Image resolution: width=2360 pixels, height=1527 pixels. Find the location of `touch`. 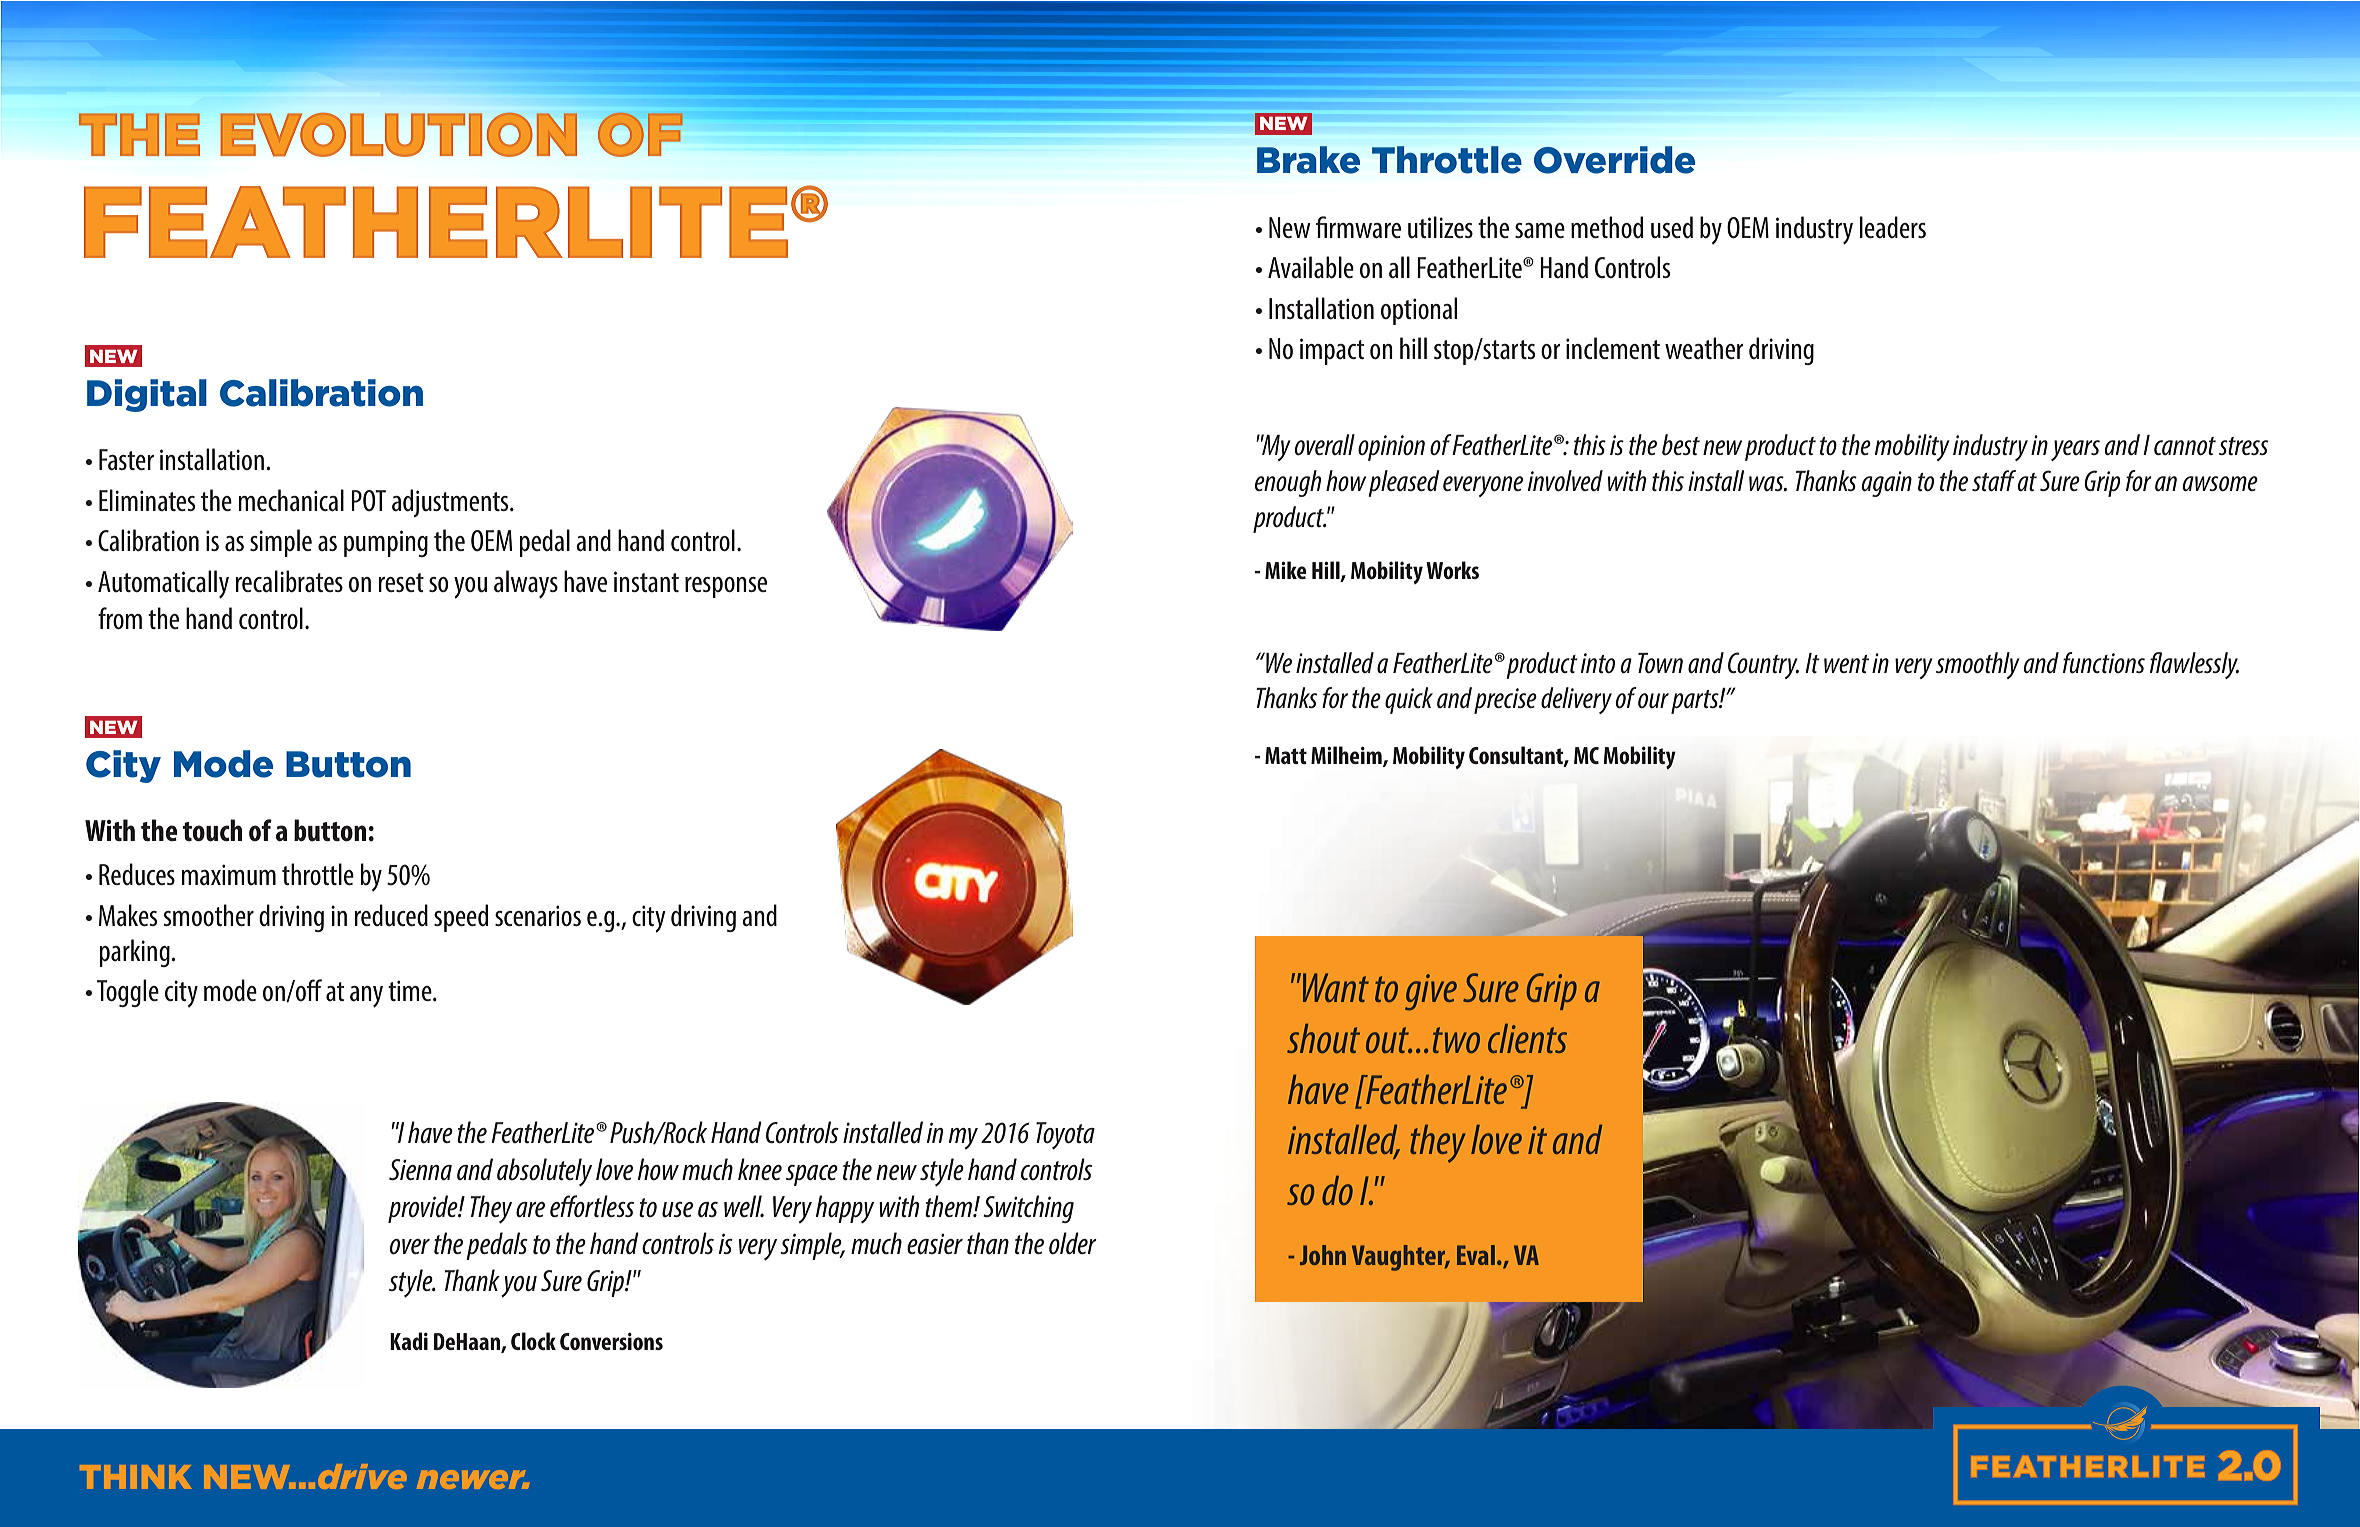

touch is located at coordinates (212, 830).
